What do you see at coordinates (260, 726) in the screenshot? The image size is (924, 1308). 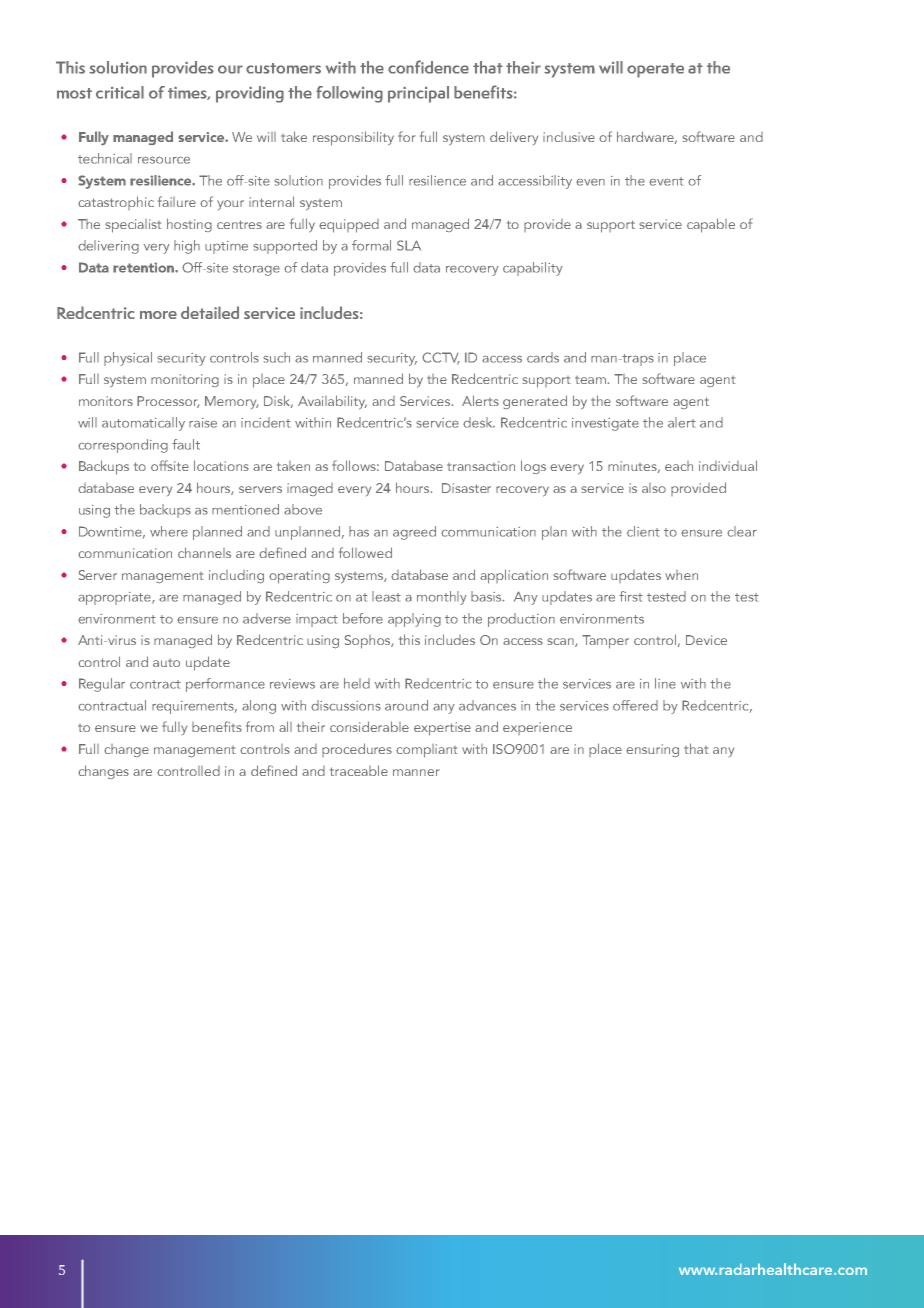 I see `from` at bounding box center [260, 726].
